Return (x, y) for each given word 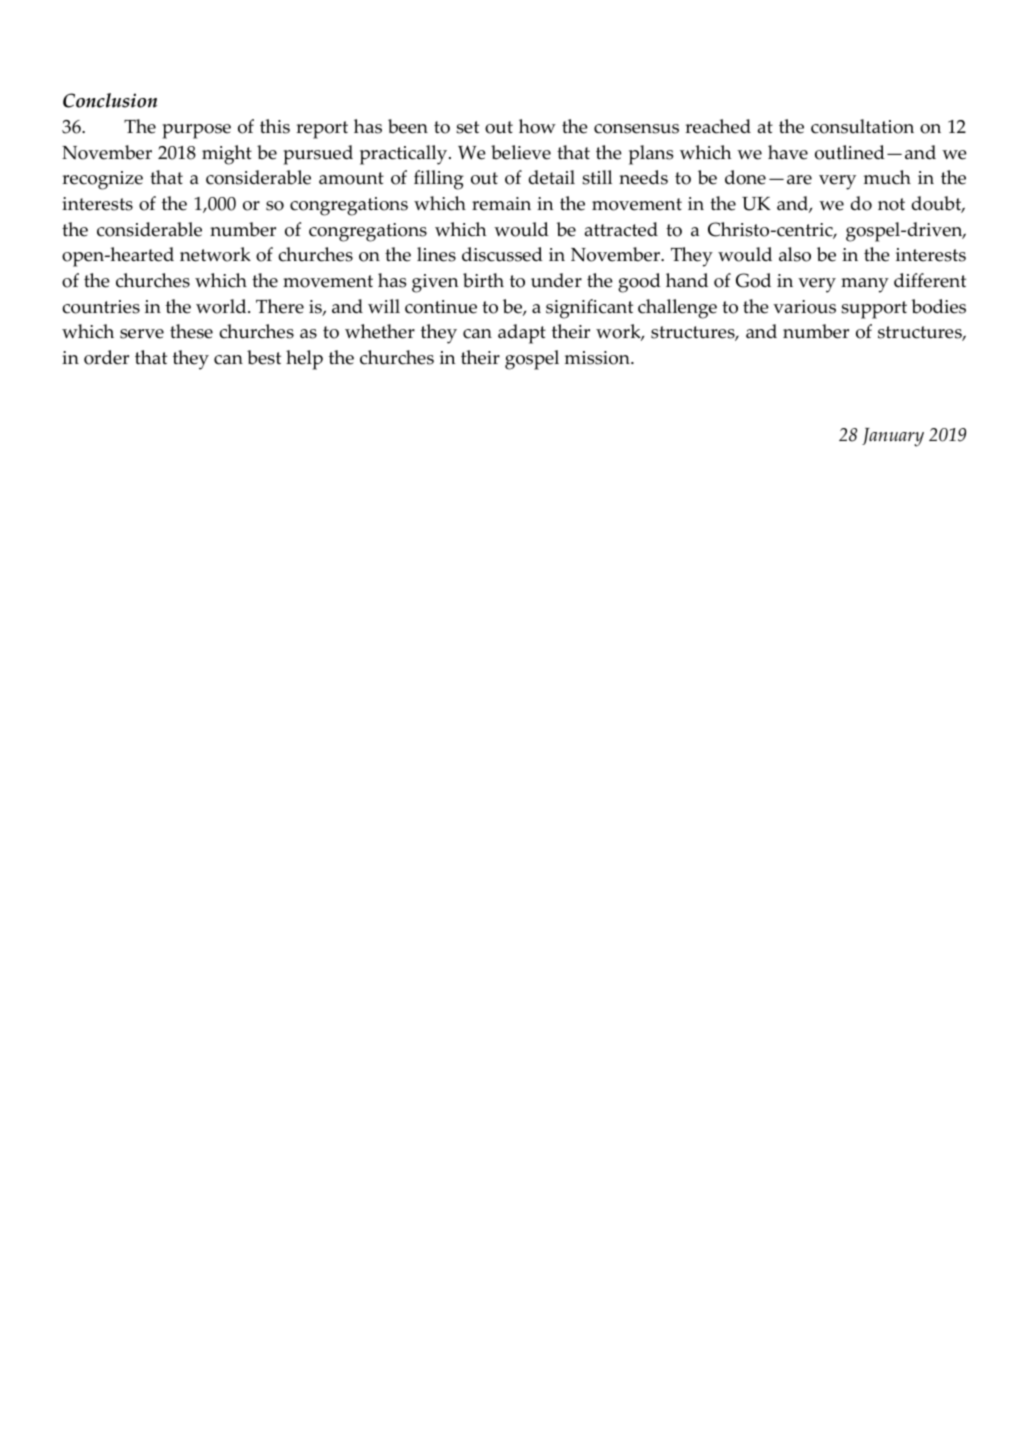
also (795, 254)
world (222, 306)
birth (483, 280)
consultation (862, 126)
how (537, 126)
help (304, 360)
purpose (196, 131)
